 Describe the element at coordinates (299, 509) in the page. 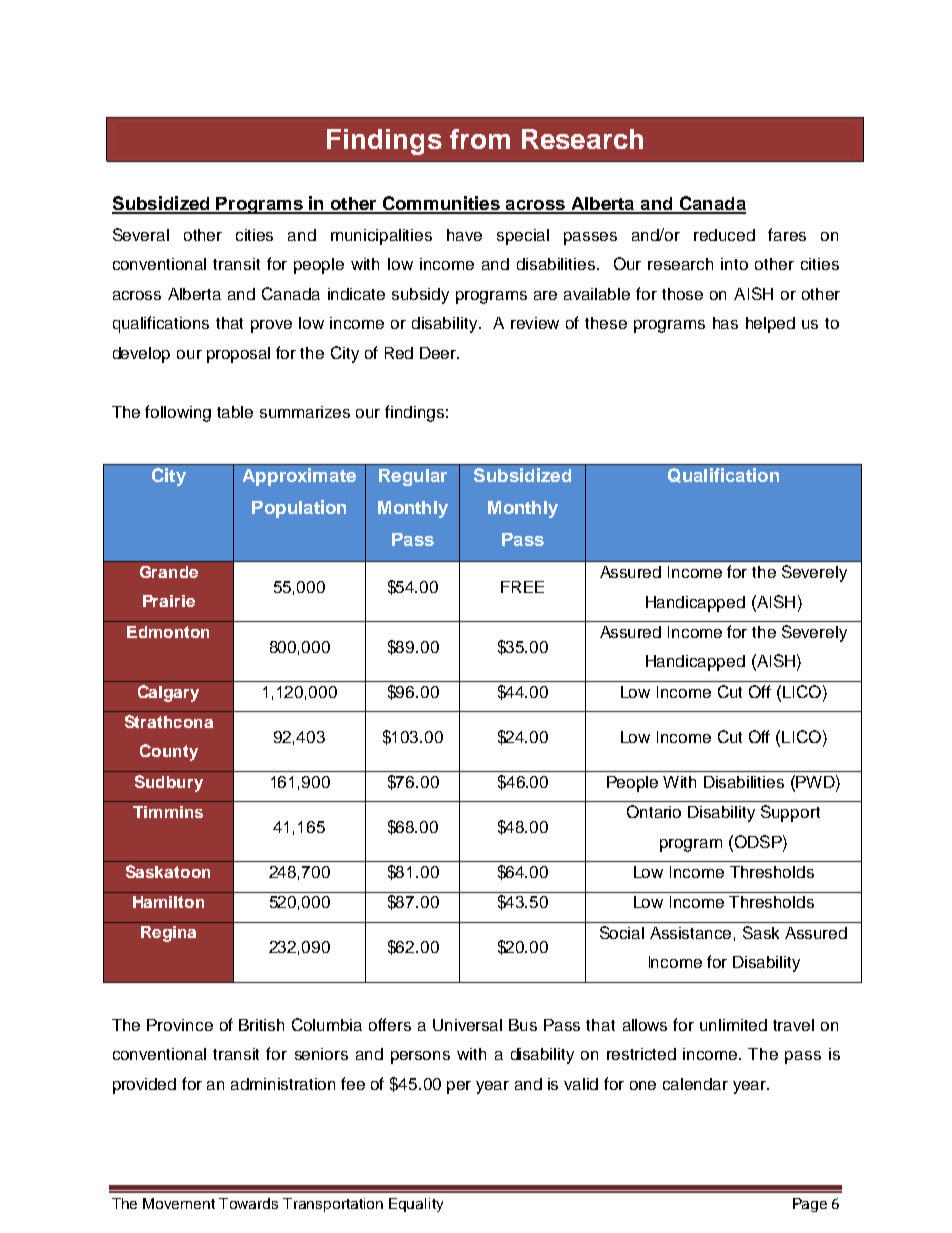

I see `Population` at that location.
